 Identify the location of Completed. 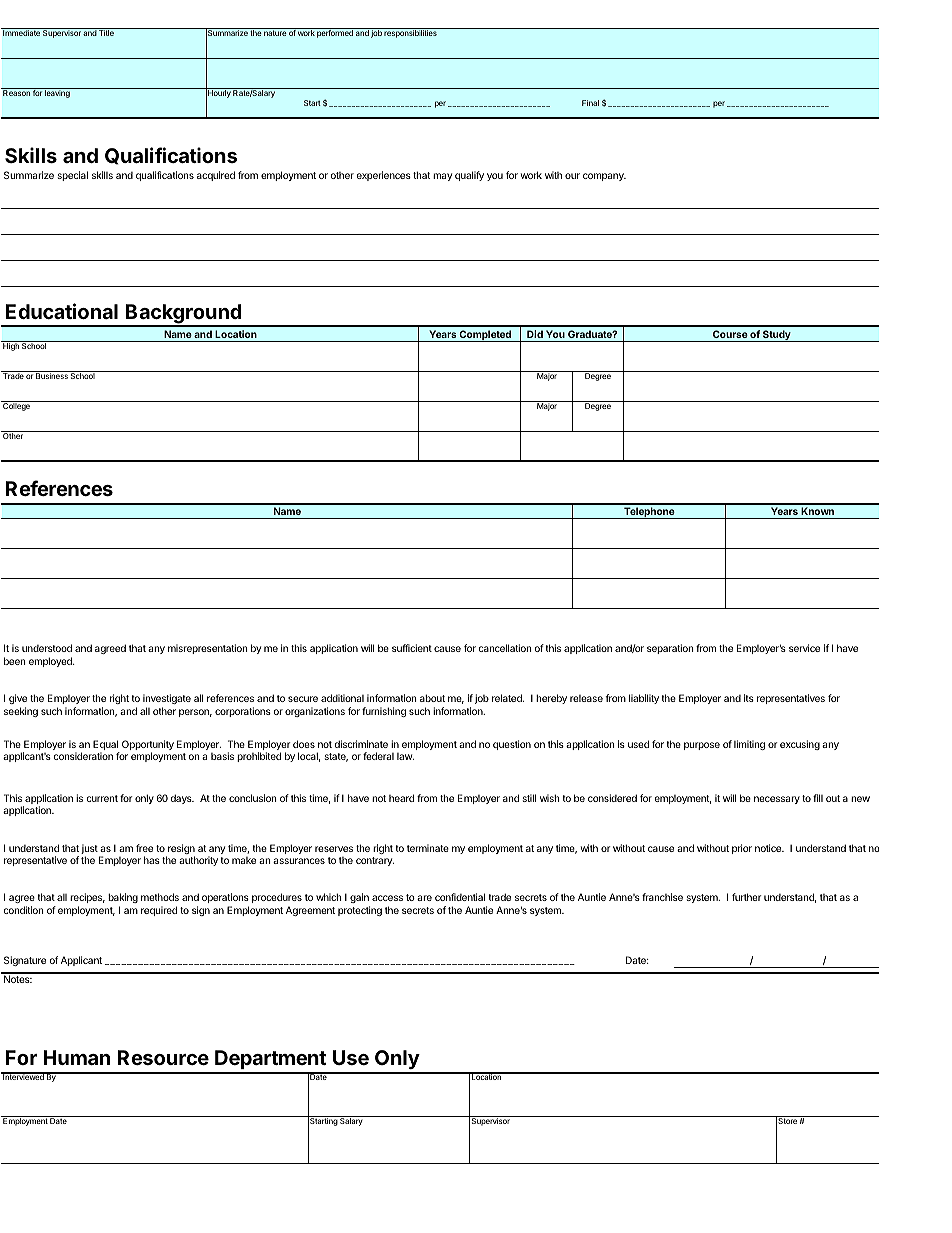
(485, 336).
